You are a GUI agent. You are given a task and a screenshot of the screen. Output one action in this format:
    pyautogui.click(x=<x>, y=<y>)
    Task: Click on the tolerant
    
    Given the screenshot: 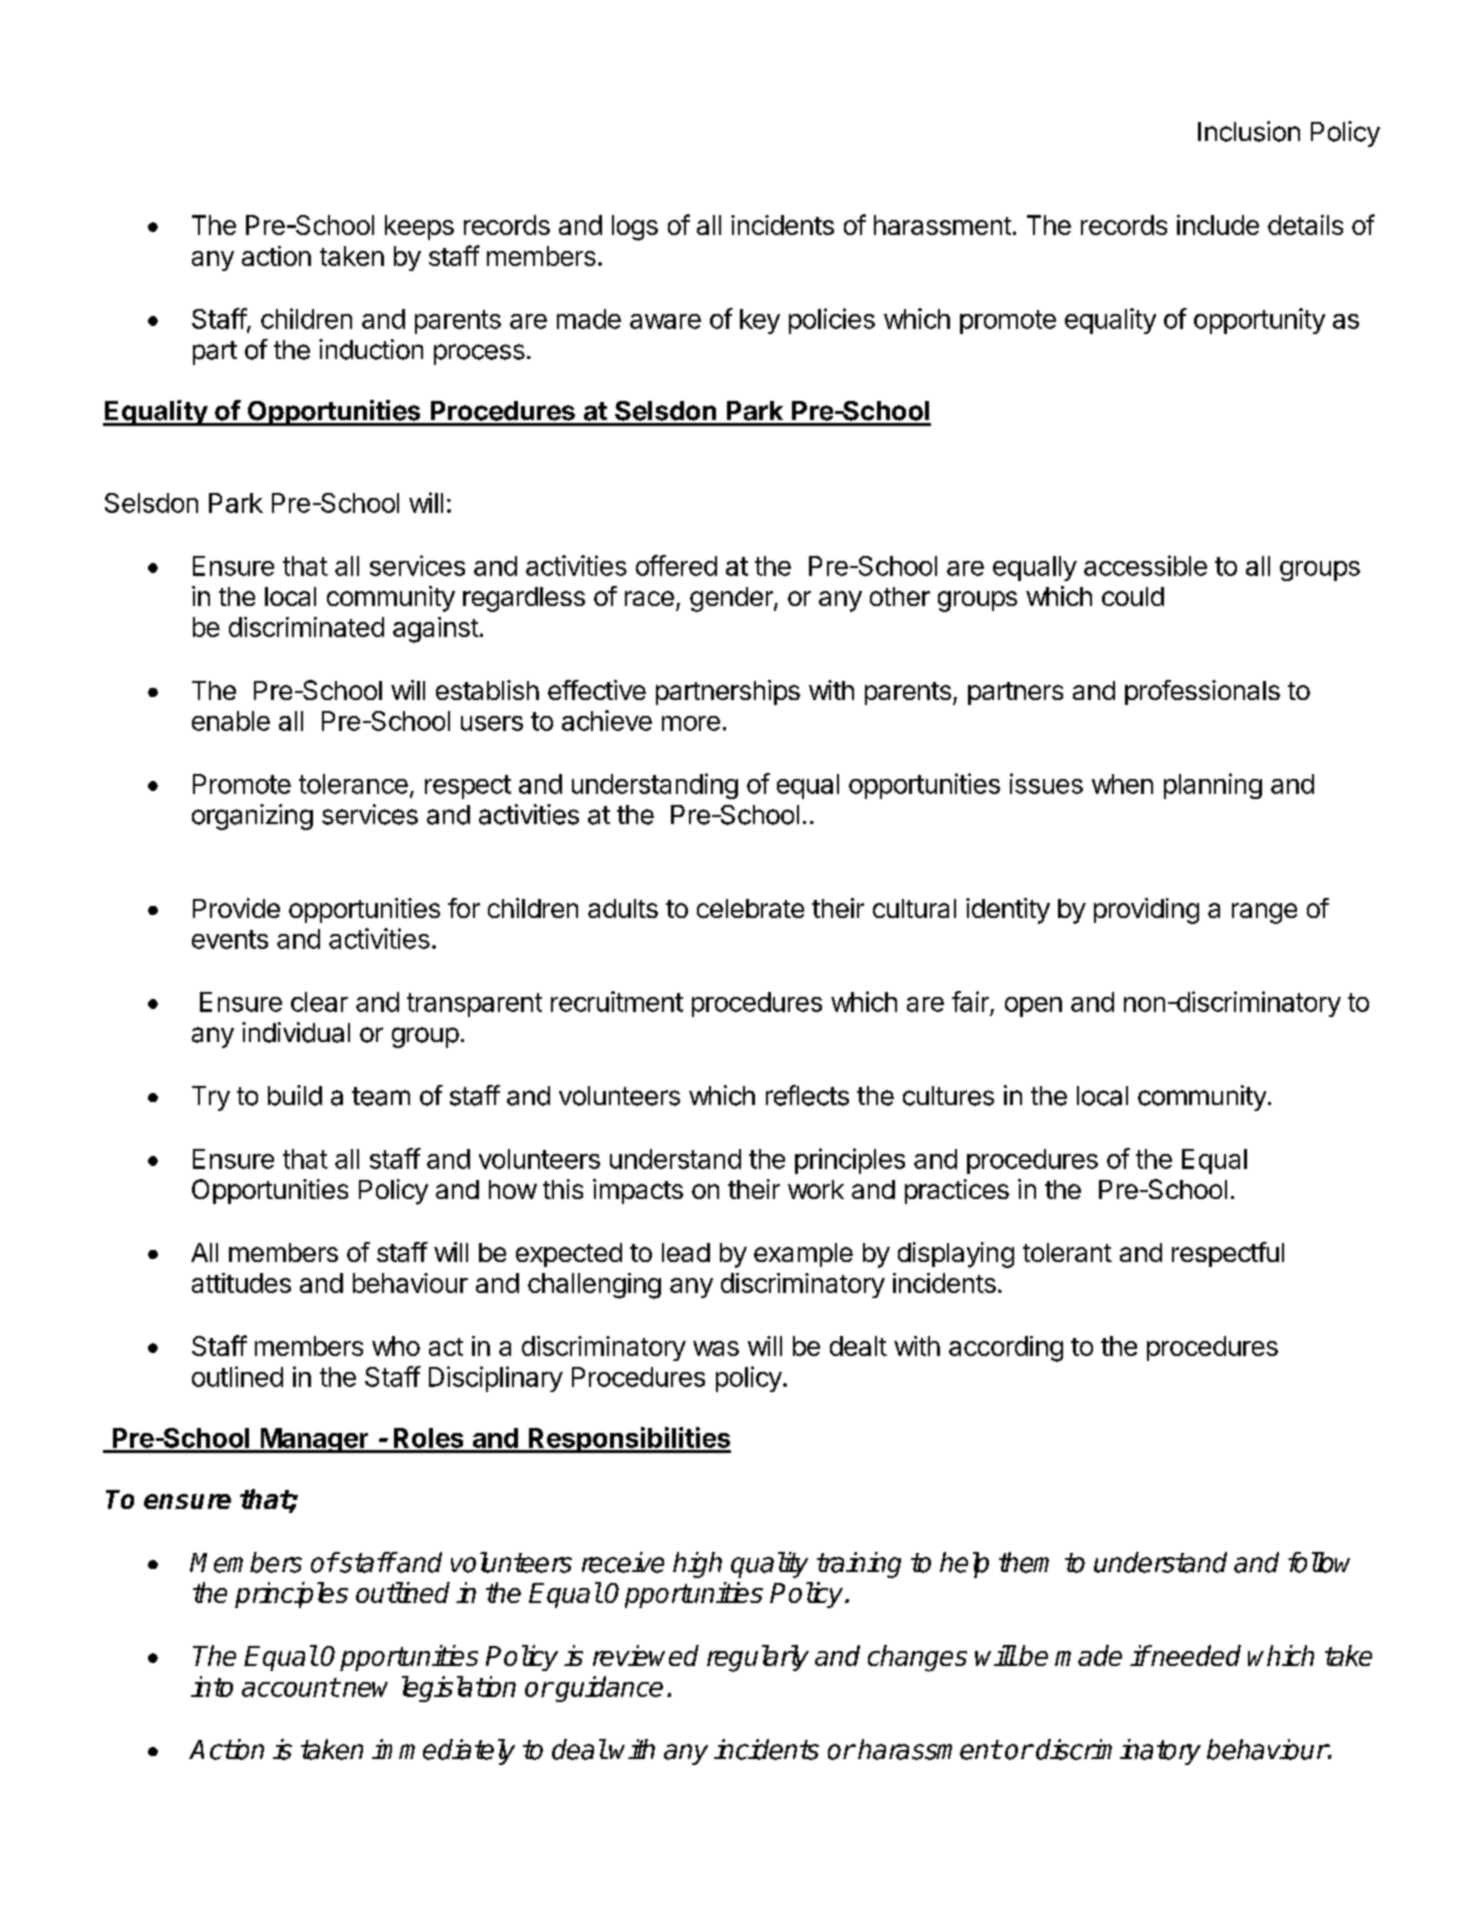 What is the action you would take?
    pyautogui.click(x=1067, y=1252)
